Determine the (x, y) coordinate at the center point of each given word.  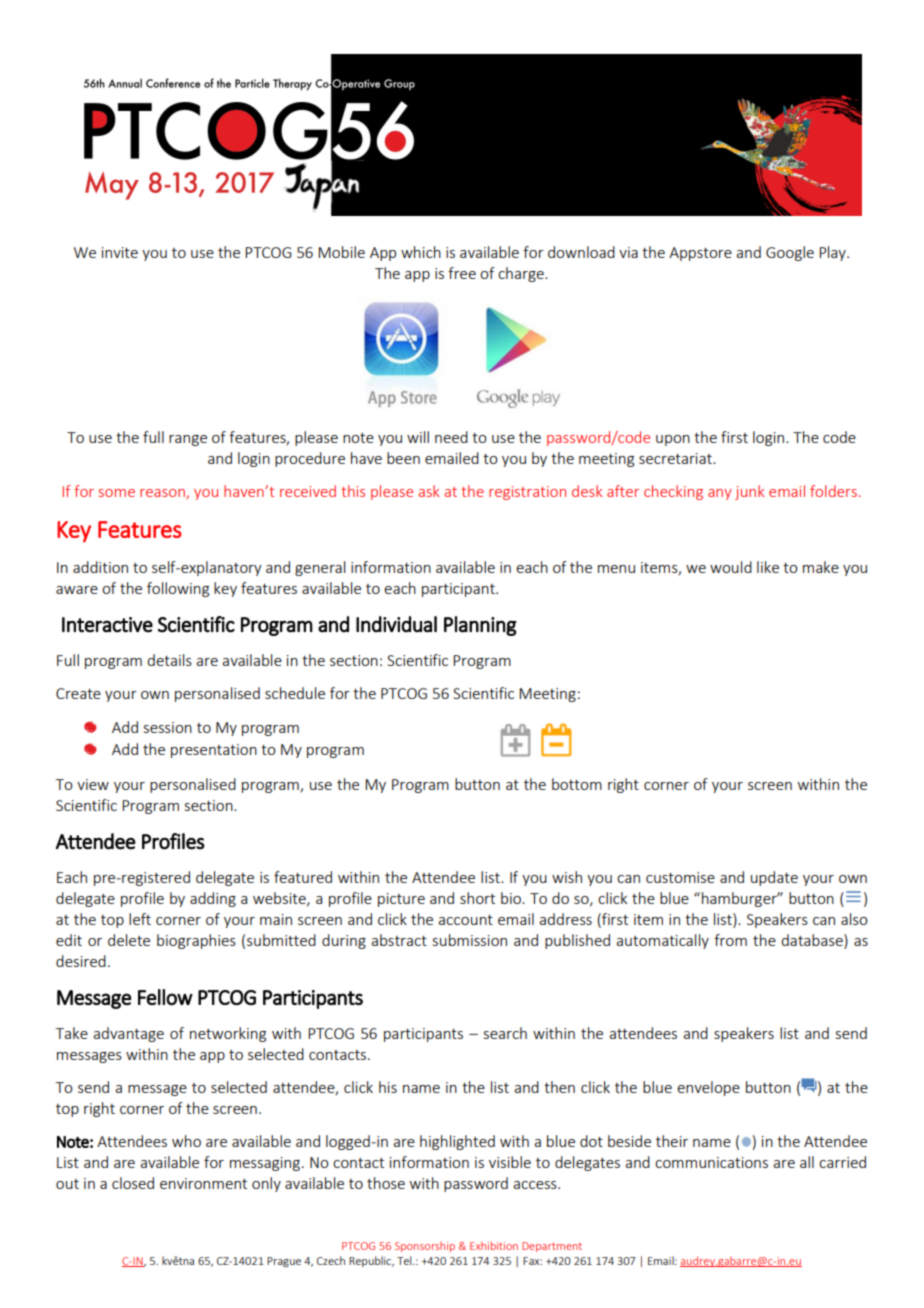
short (477, 898)
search (505, 1033)
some (117, 493)
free (462, 273)
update (774, 878)
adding (213, 899)
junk (749, 492)
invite (120, 252)
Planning (480, 626)
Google (790, 253)
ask (429, 491)
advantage (128, 1034)
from (730, 940)
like (768, 567)
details (169, 660)
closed (133, 1183)
